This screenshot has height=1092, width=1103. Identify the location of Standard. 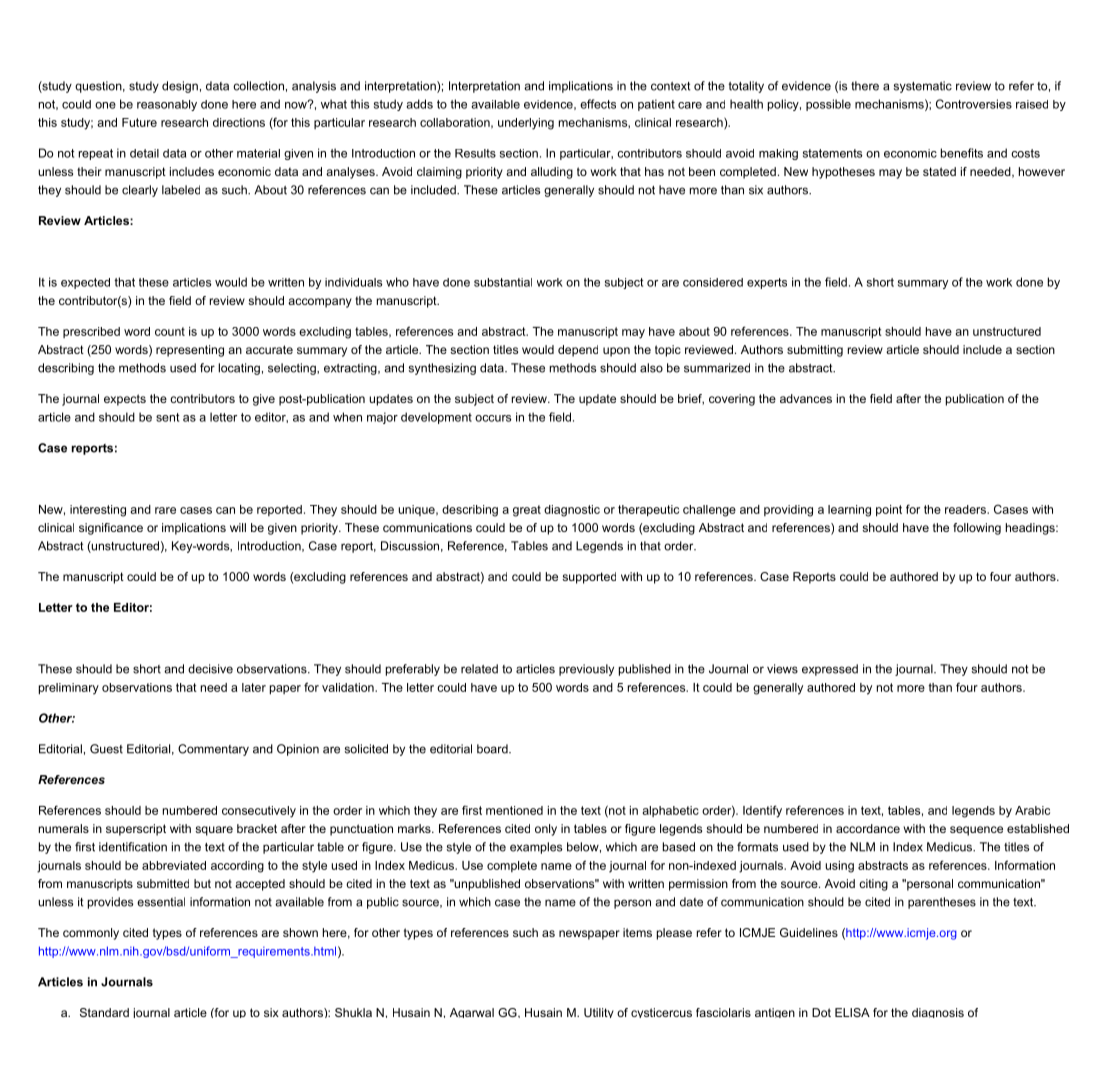
(104, 1012).
